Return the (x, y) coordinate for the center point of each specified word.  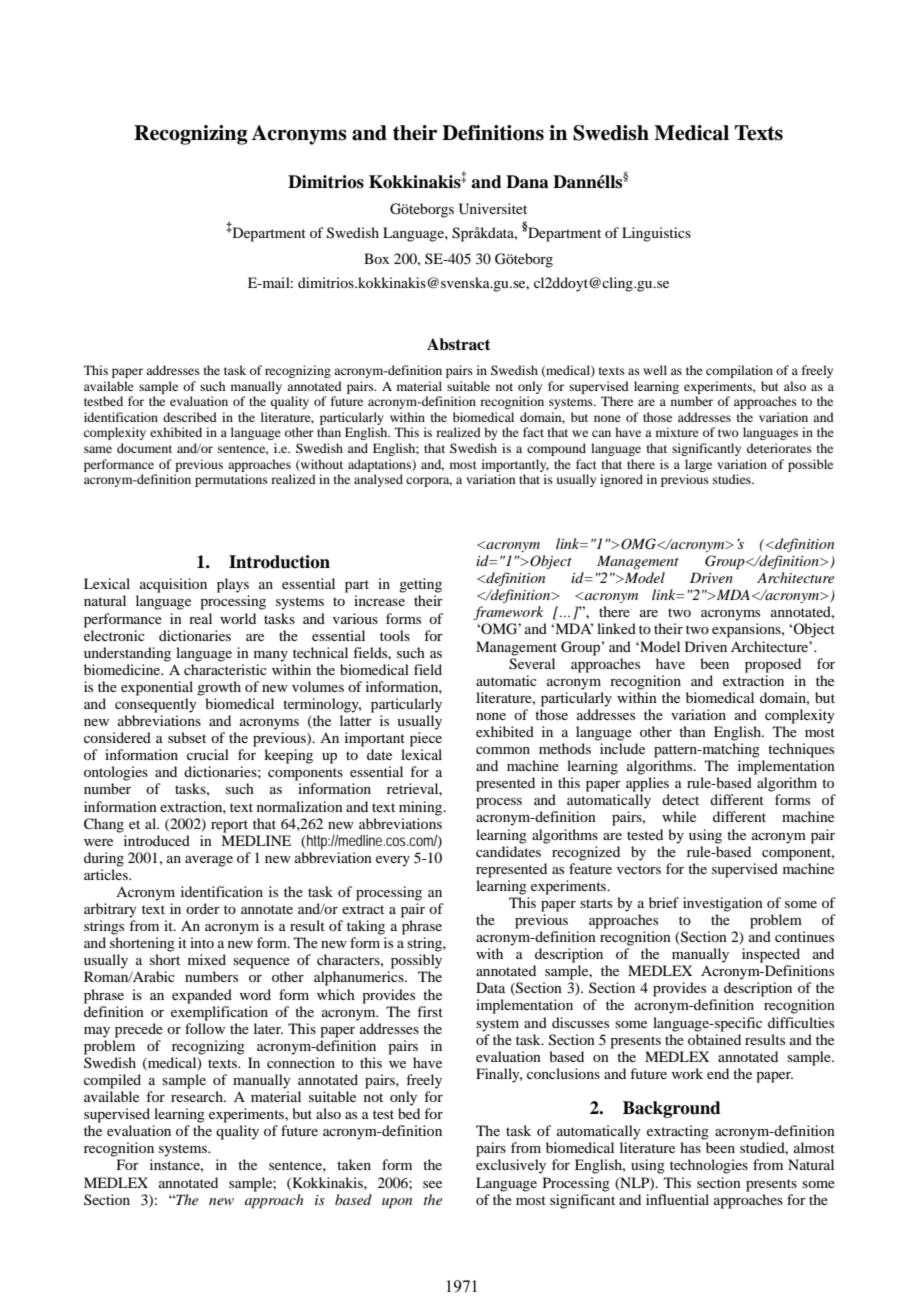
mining (422, 808)
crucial (208, 754)
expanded (202, 996)
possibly (416, 961)
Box (377, 258)
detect (680, 799)
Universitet (493, 209)
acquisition (173, 585)
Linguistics (656, 234)
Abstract (458, 344)
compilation (739, 371)
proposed (773, 665)
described (190, 417)
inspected (771, 955)
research (198, 1096)
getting (420, 585)
